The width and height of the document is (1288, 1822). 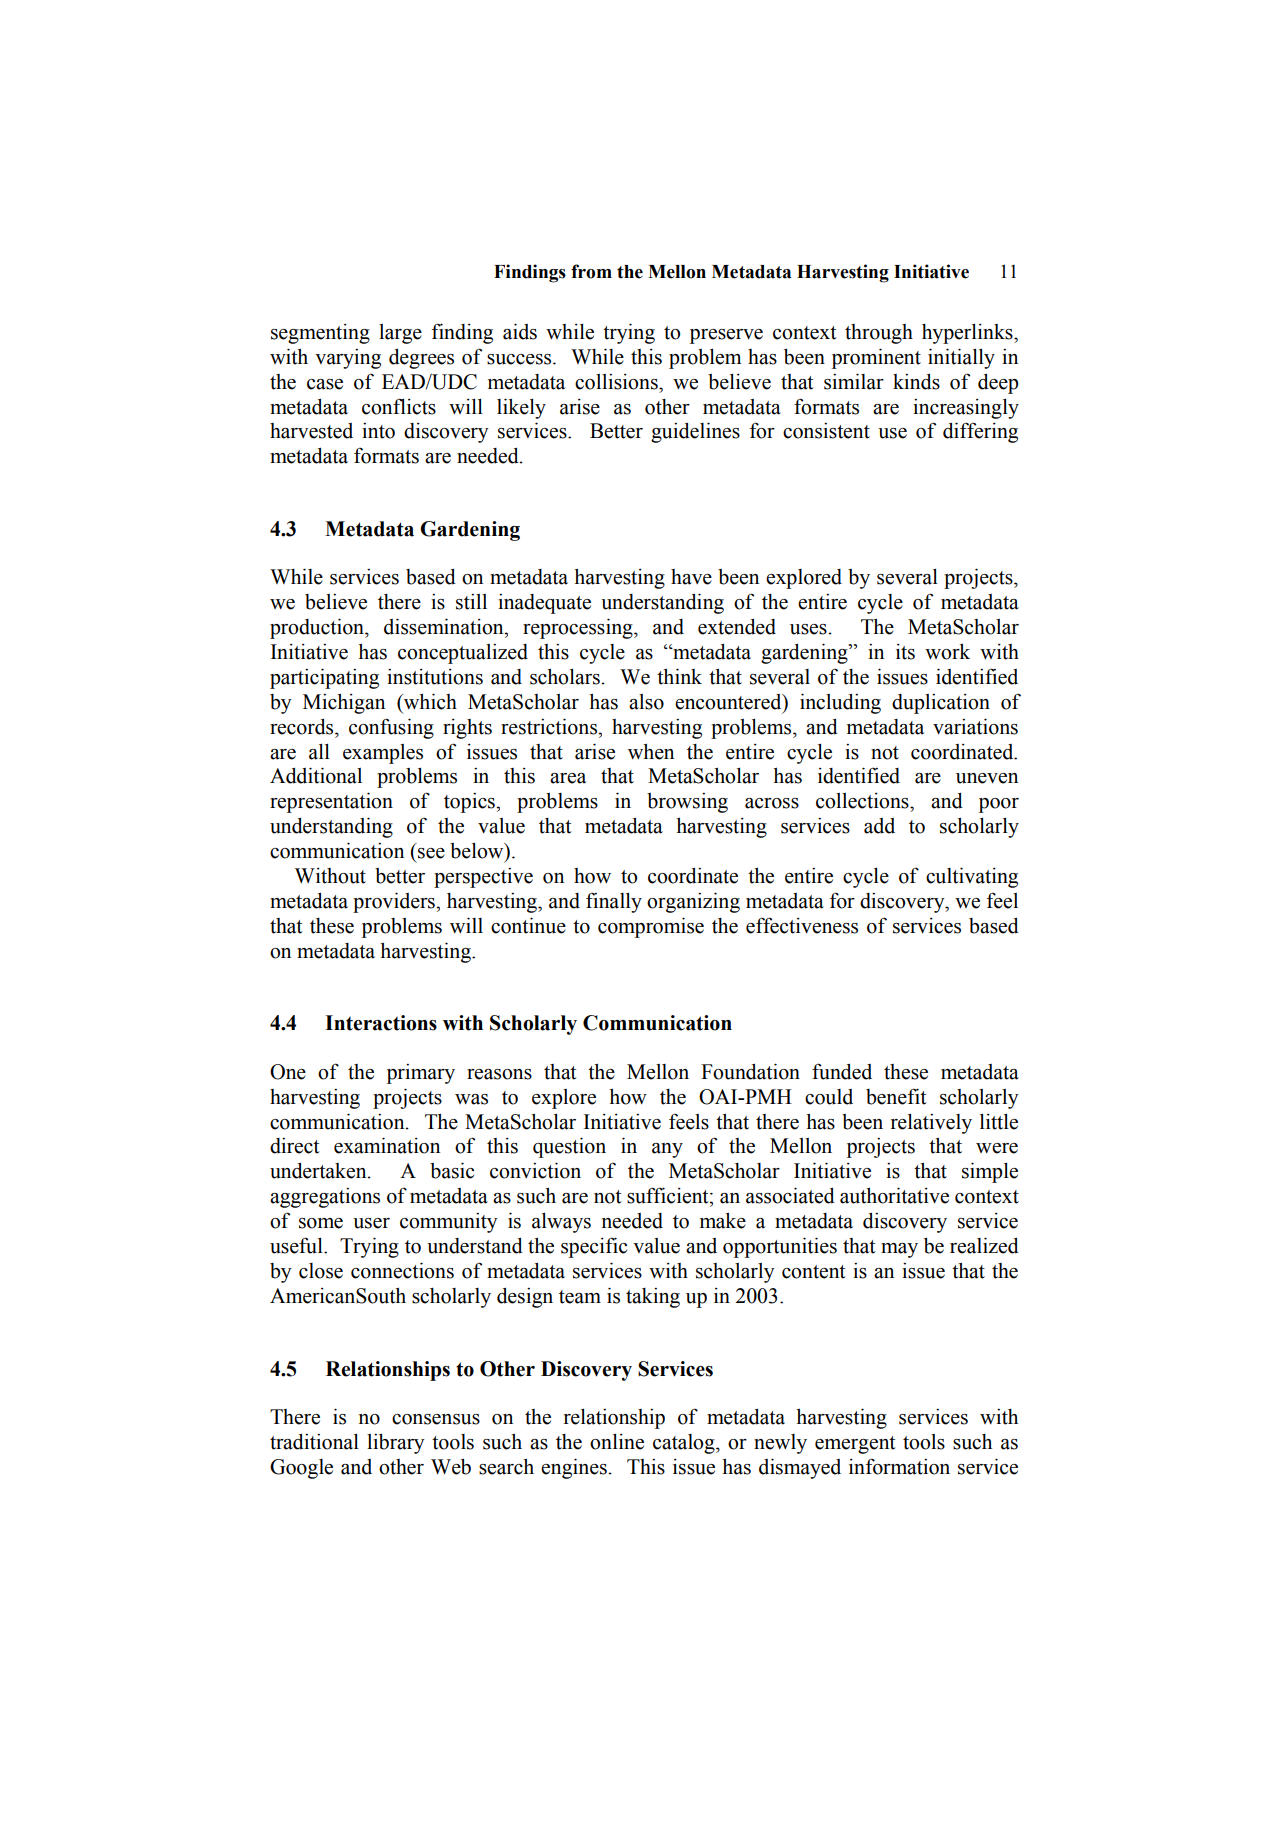 I want to click on cultivating, so click(x=972, y=877).
